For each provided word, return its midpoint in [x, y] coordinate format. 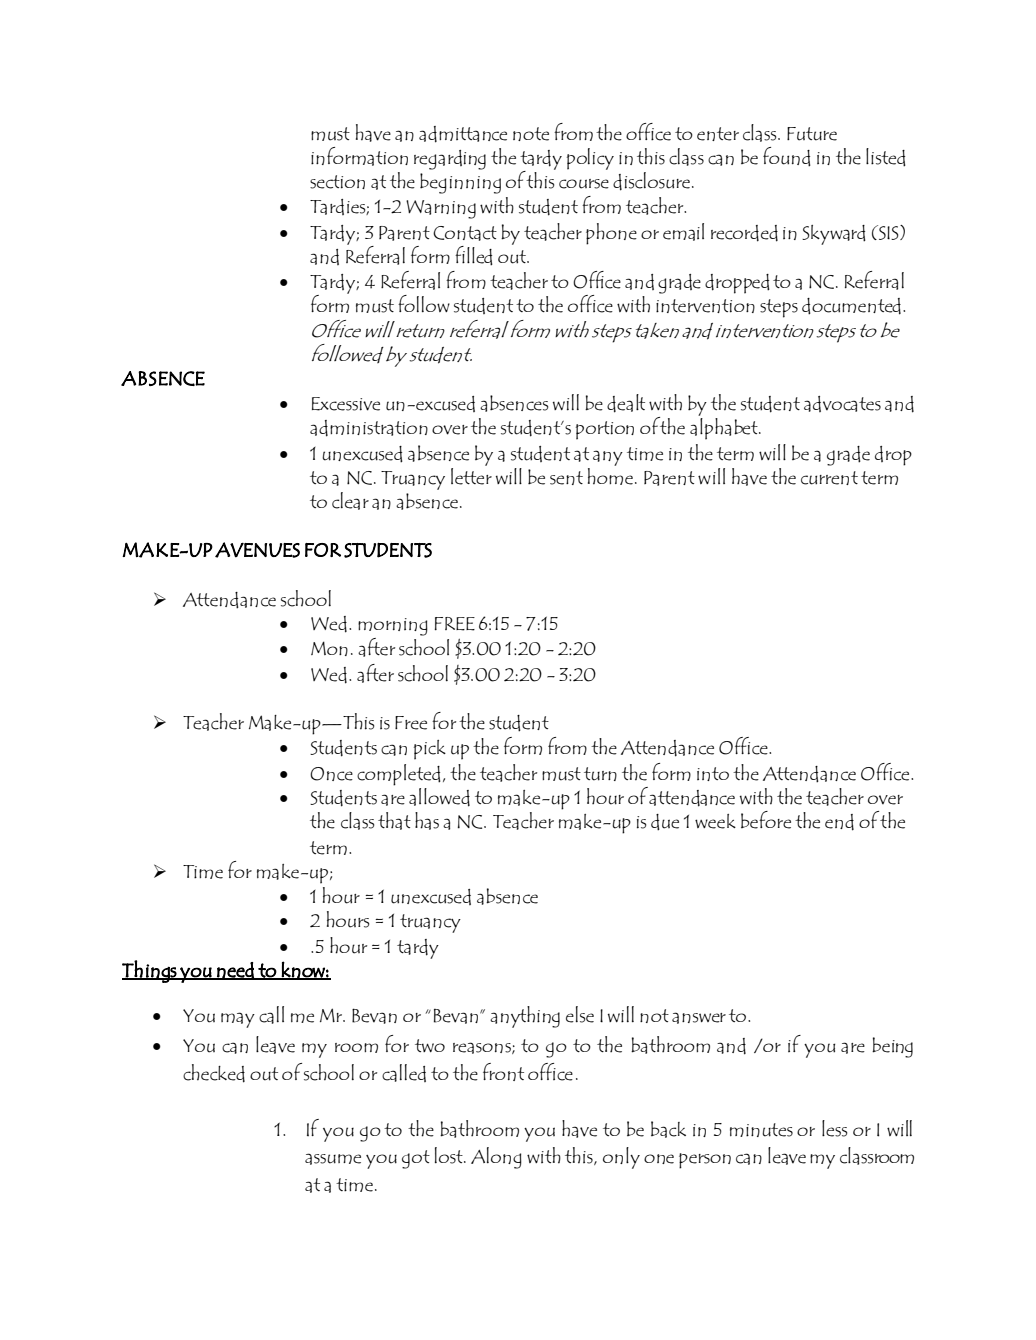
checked [214, 1073]
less [834, 1128]
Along [496, 1158]
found [787, 157]
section [337, 182]
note [531, 134]
